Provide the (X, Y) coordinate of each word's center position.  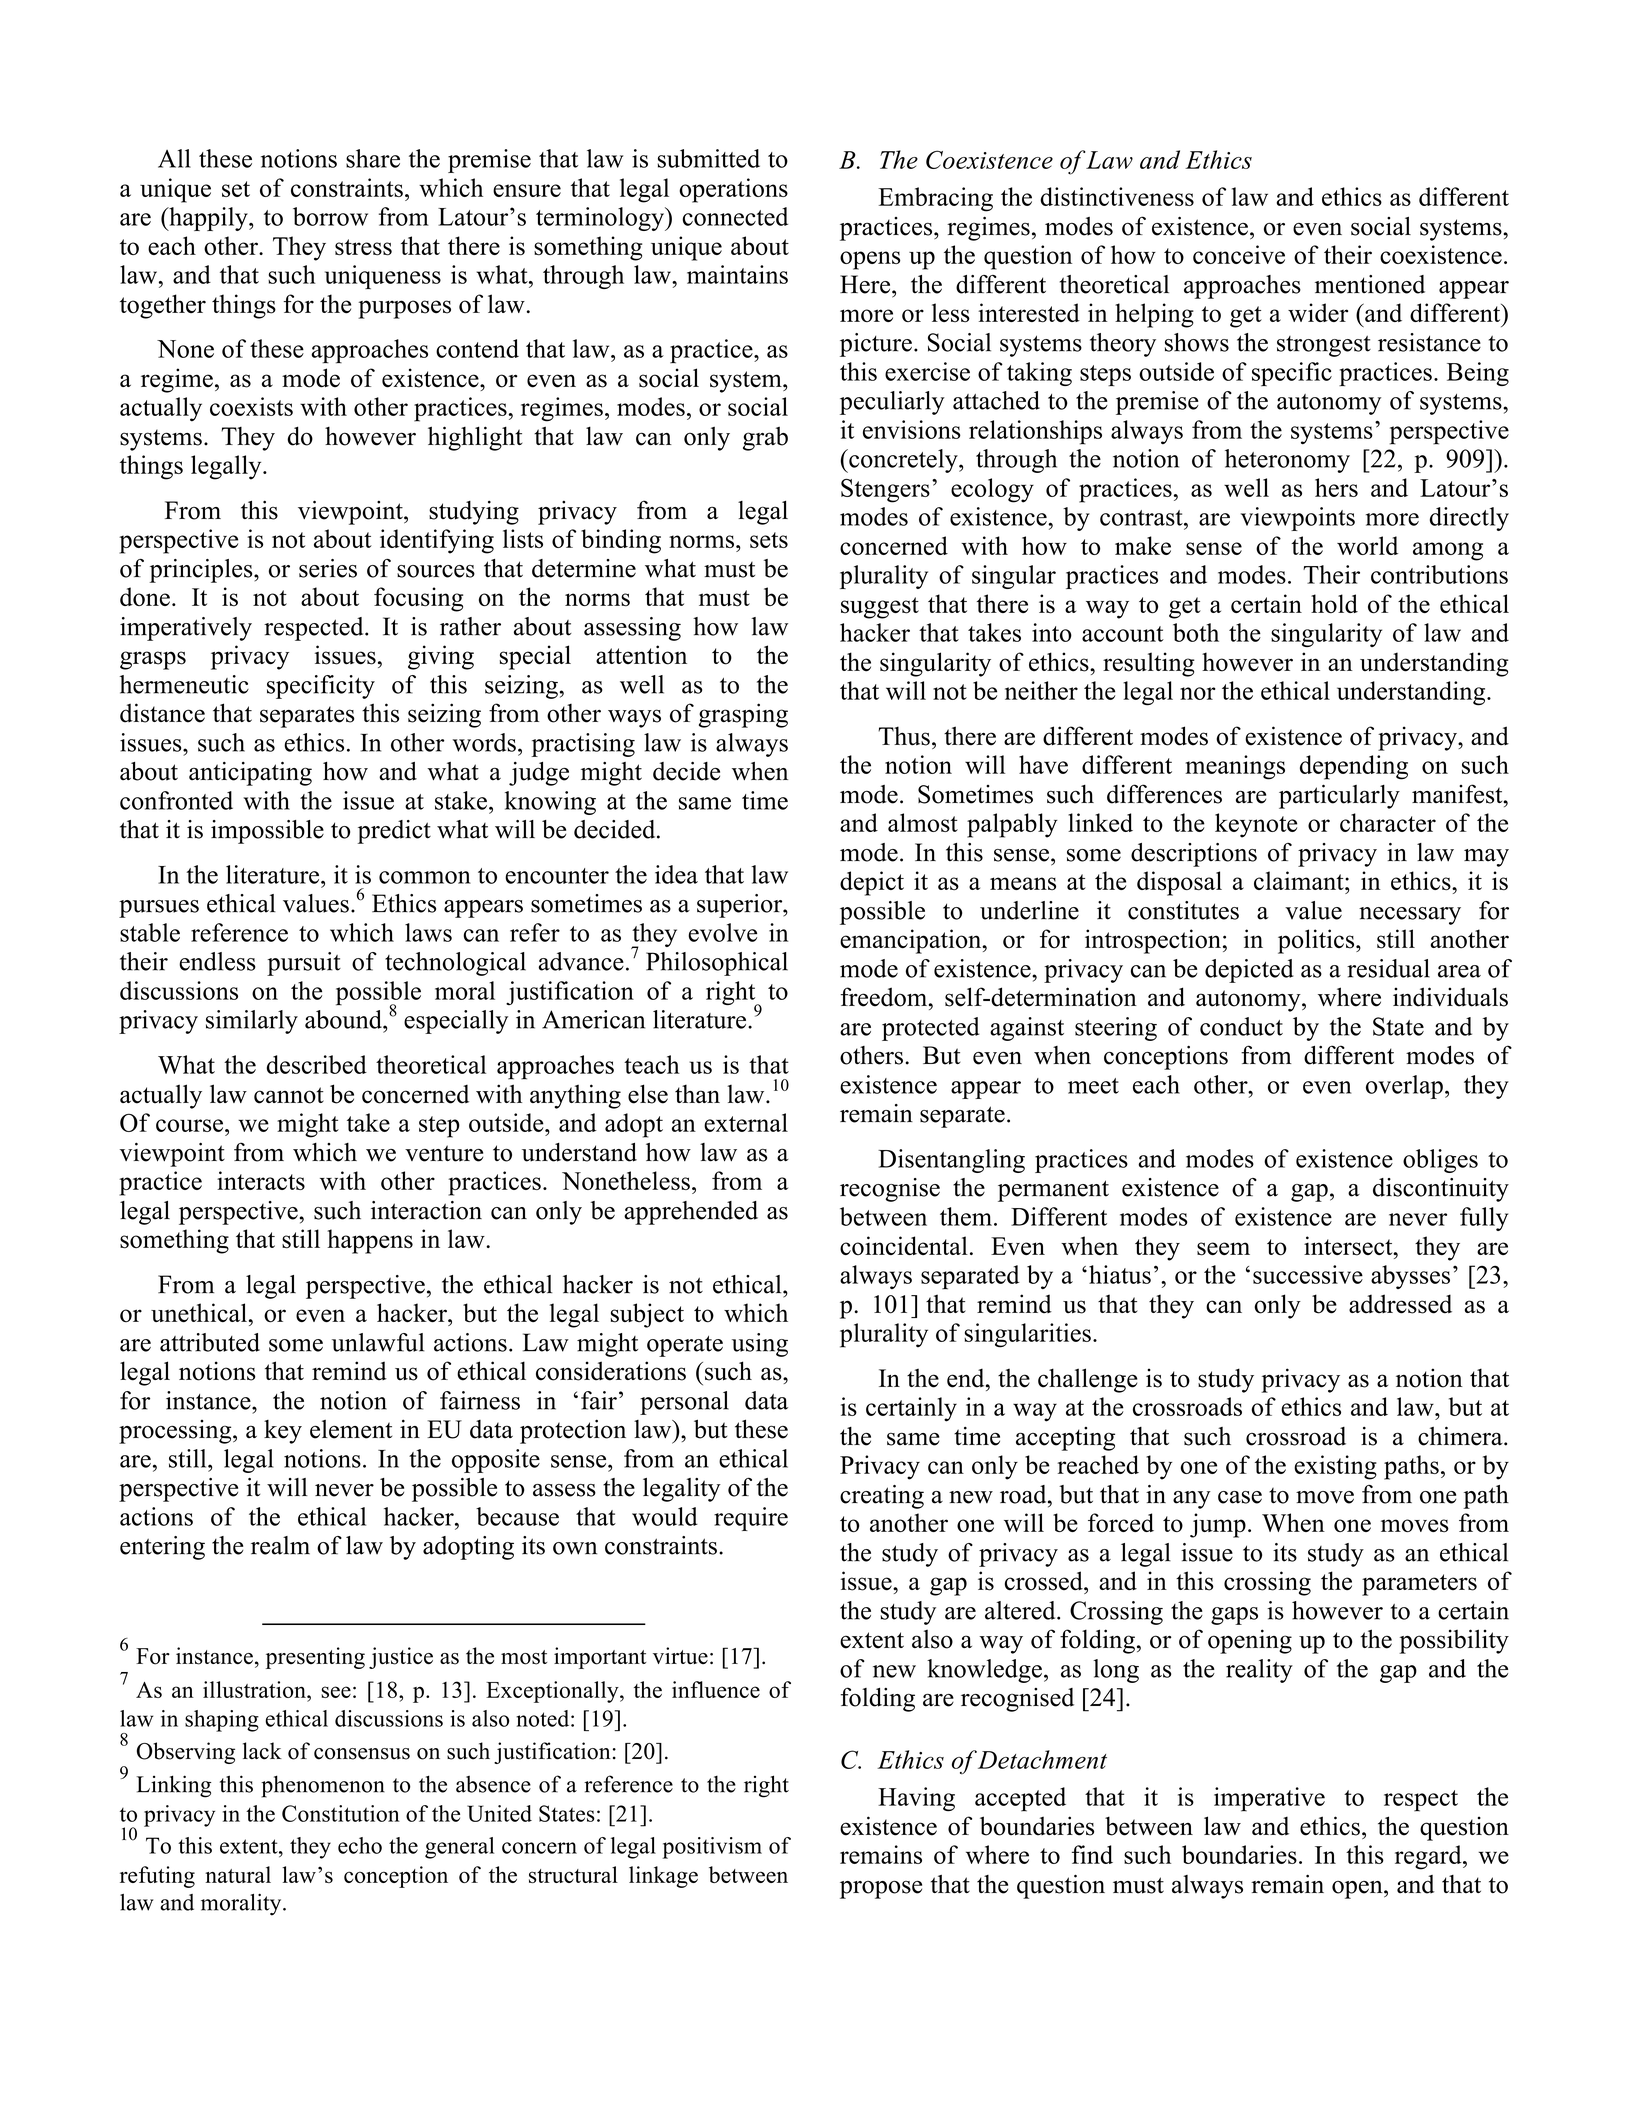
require (751, 1519)
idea (676, 874)
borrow (330, 216)
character (1388, 822)
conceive (1239, 254)
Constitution (341, 1813)
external (746, 1122)
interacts (261, 1180)
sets (769, 540)
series (328, 568)
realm (280, 1545)
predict (394, 832)
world (1367, 545)
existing (1335, 1467)
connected (735, 216)
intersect (1349, 1246)
